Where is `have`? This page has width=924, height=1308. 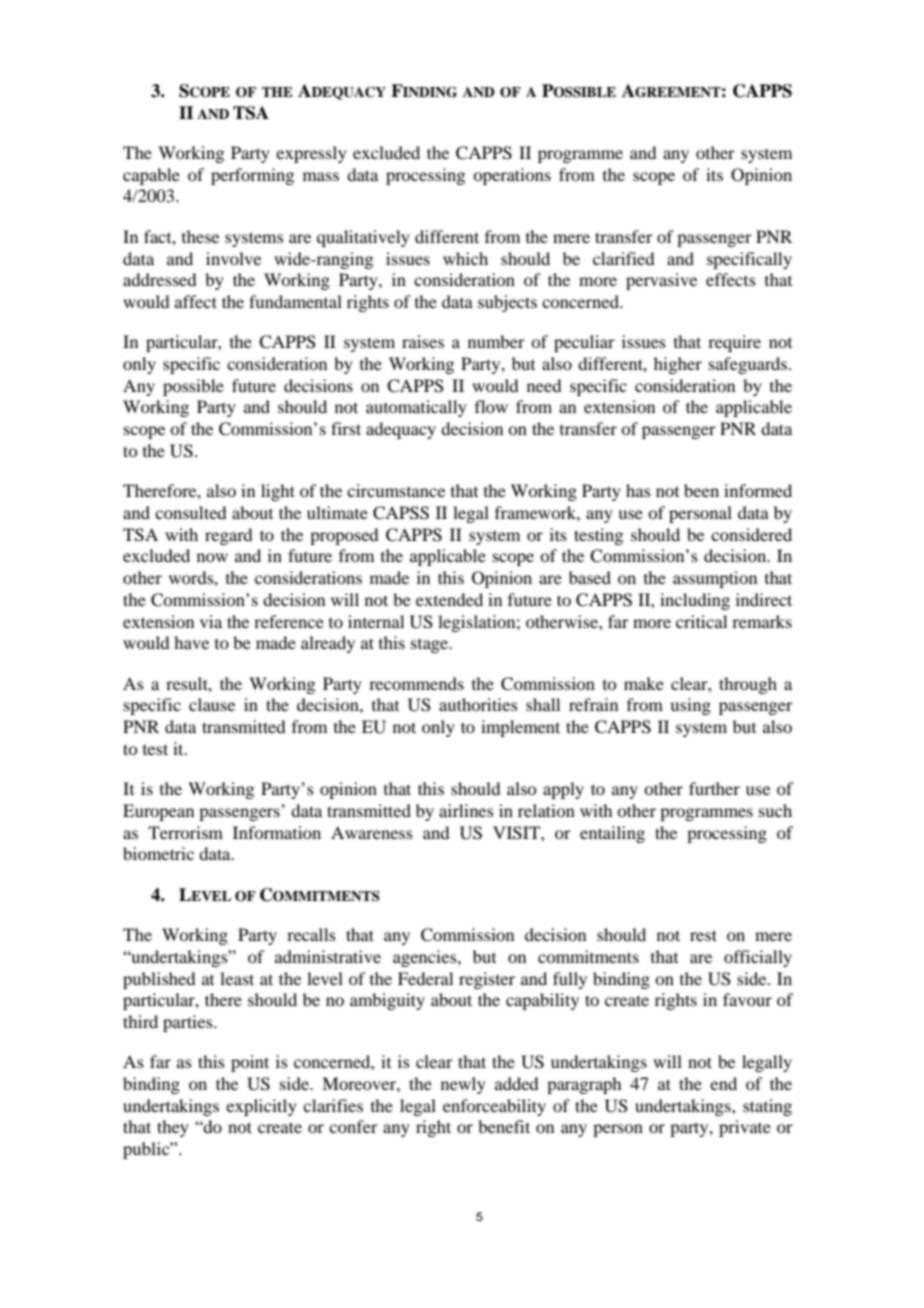 have is located at coordinates (191, 642).
